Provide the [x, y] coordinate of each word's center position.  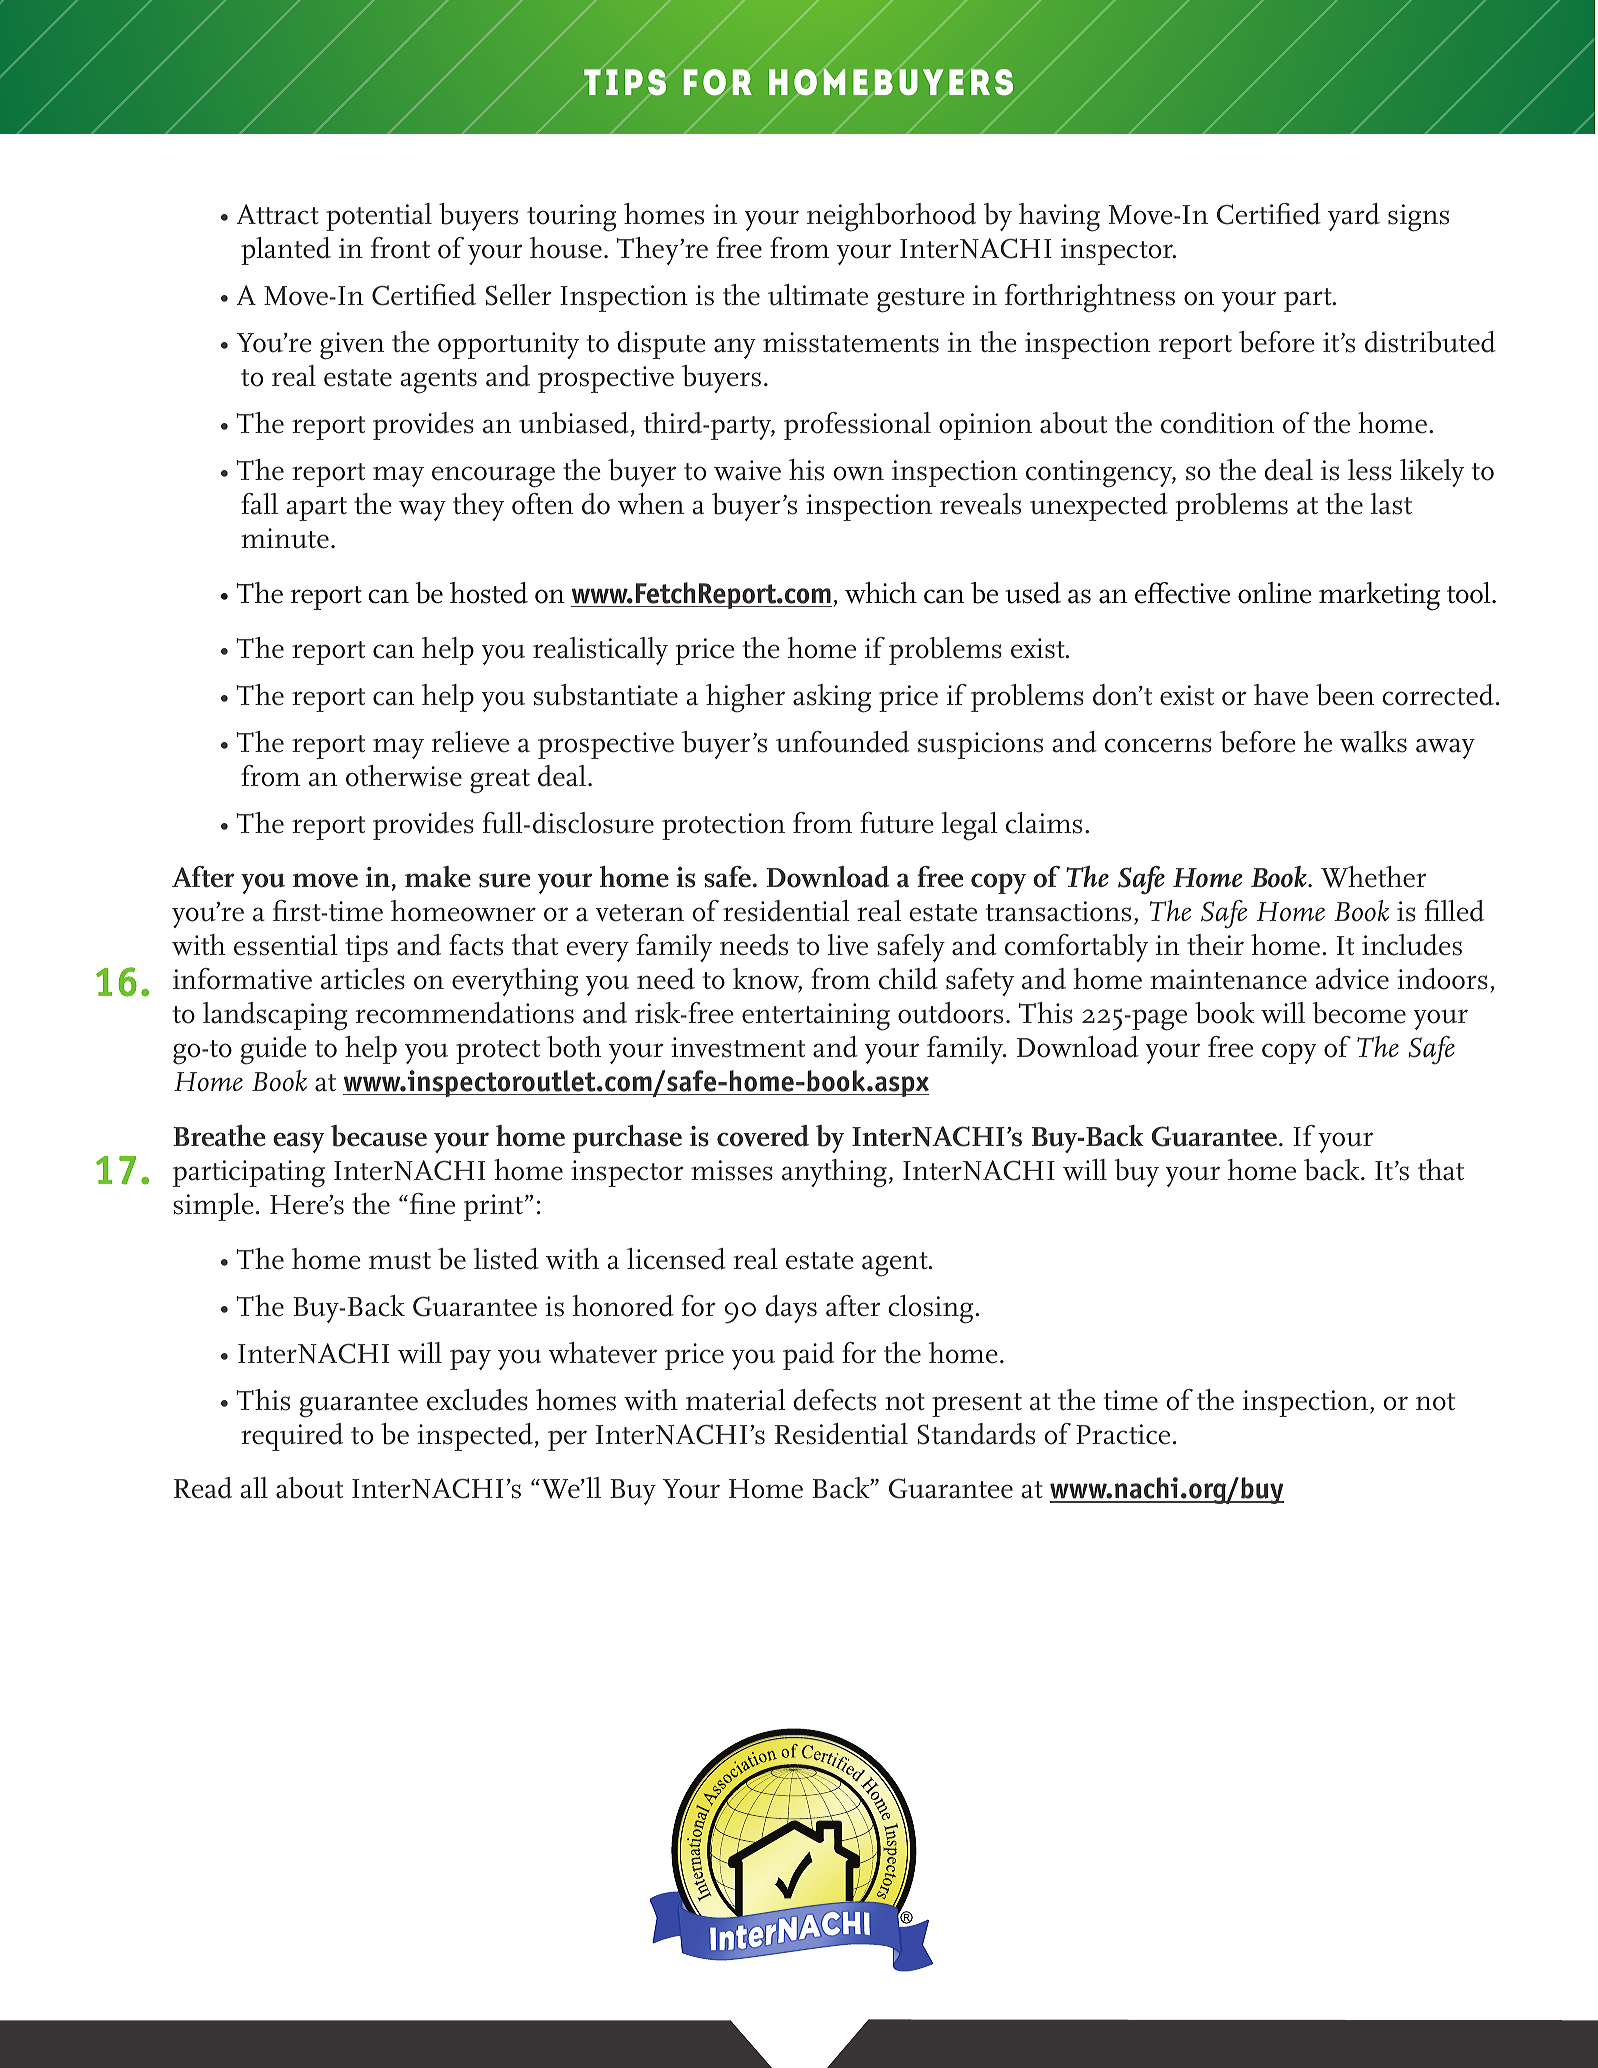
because [379, 1136]
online [1275, 593]
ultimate [818, 295]
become [1359, 1013]
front [400, 248]
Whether [1374, 877]
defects [834, 1400]
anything [834, 1173]
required [292, 1437]
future [897, 823]
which [881, 593]
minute [285, 538]
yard [1354, 217]
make [438, 877]
